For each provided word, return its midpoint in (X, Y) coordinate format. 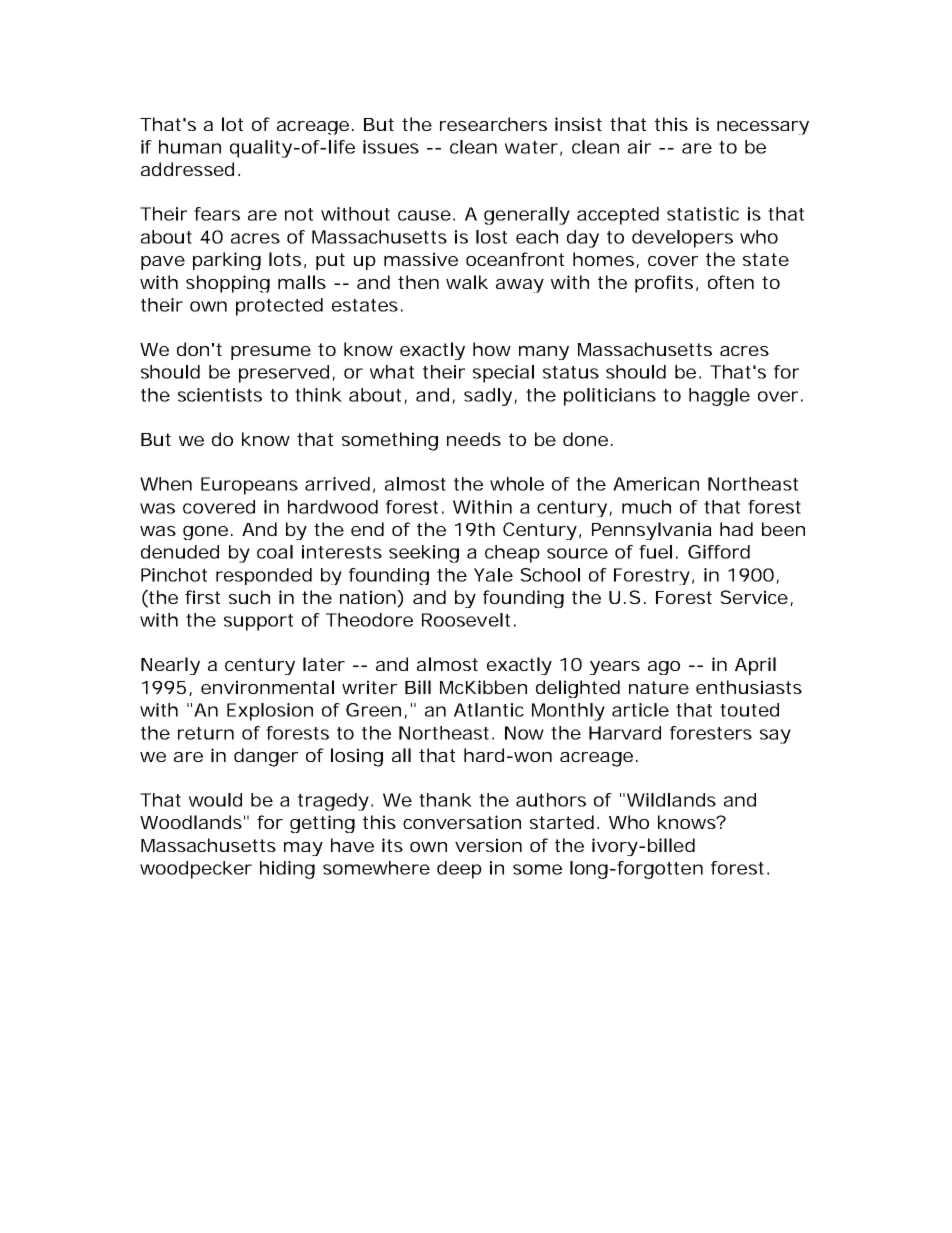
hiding (287, 870)
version (488, 845)
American (656, 484)
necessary (763, 128)
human (190, 147)
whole (517, 484)
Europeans (249, 486)
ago (664, 668)
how (492, 349)
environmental (267, 687)
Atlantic (489, 710)
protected (279, 307)
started (562, 822)
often (731, 282)
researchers (493, 124)
